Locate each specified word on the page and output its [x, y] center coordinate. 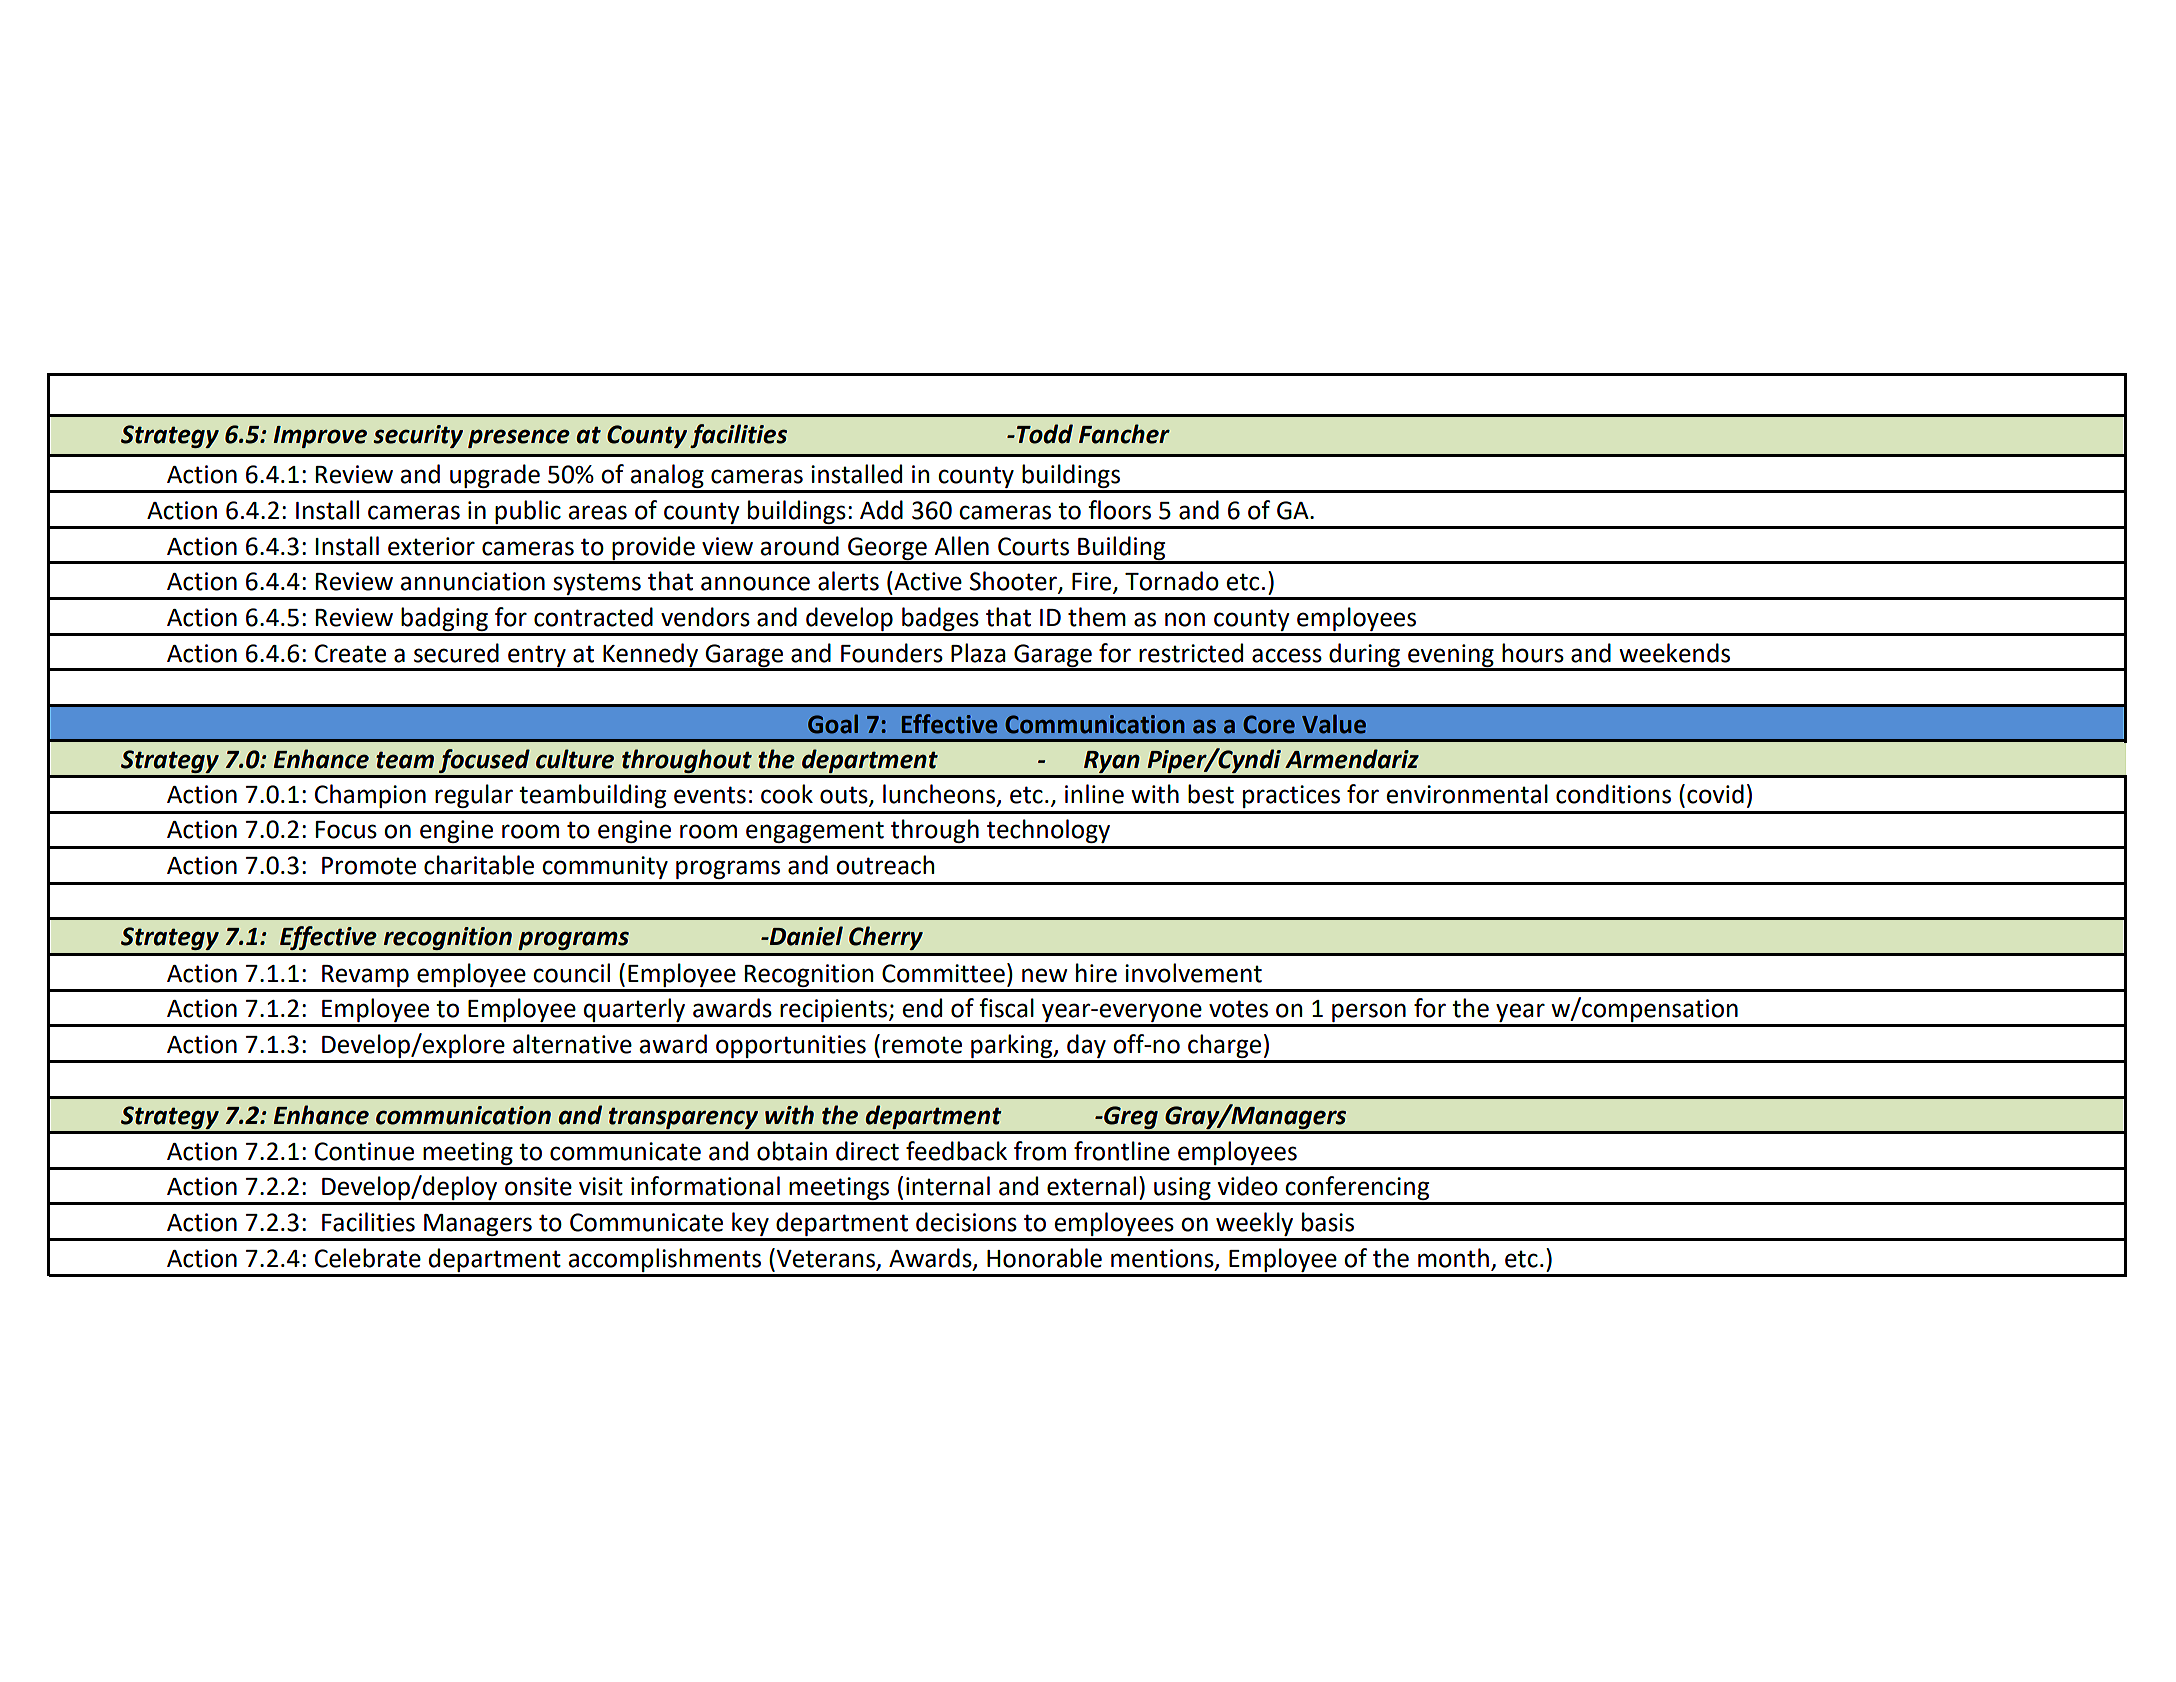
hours [1533, 653]
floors [1119, 510]
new [1045, 975]
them [1097, 617]
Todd [1045, 434]
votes [1238, 1009]
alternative [572, 1044]
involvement [1193, 973]
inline [1094, 794]
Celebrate [368, 1258]
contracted [593, 617]
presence [519, 438]
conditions [1613, 794]
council [571, 973]
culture [575, 759]
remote [922, 1045]
